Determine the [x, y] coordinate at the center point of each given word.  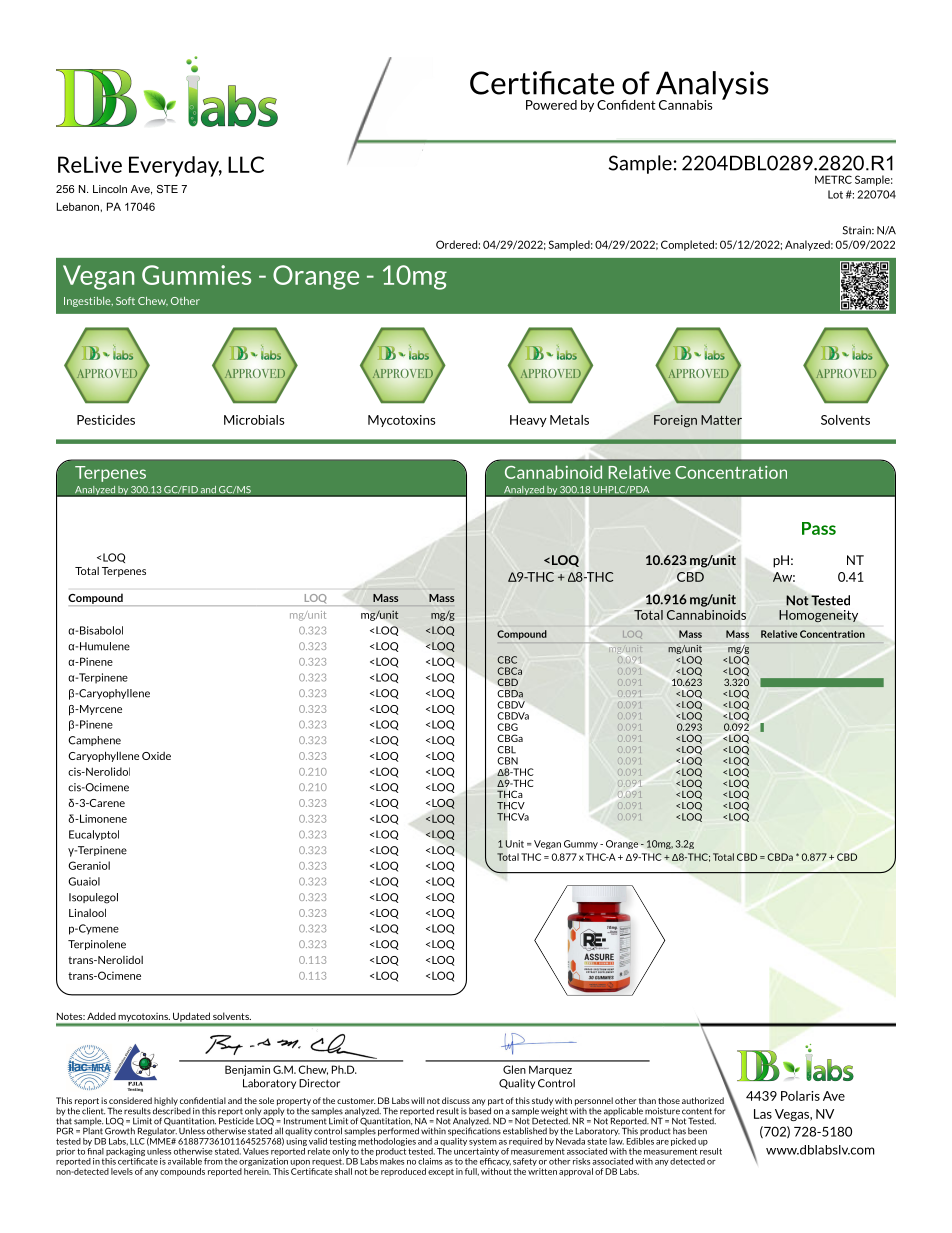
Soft [125, 301]
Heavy [528, 421]
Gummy [581, 844]
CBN [507, 761]
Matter [721, 420]
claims [430, 1161]
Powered [551, 105]
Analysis [711, 86]
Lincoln [110, 189]
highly [166, 1102]
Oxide [156, 756]
